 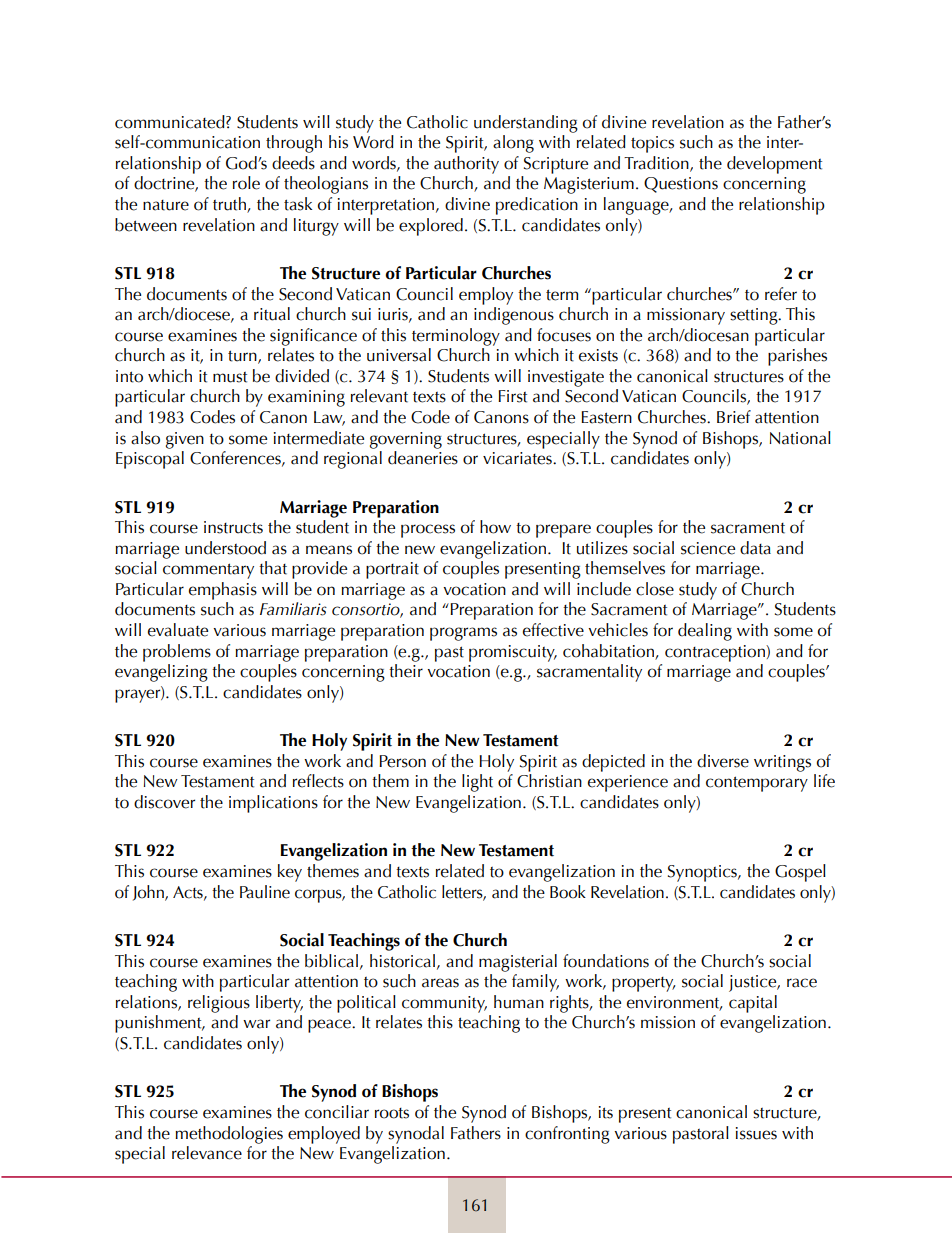 I want to click on roots, so click(x=392, y=1113).
